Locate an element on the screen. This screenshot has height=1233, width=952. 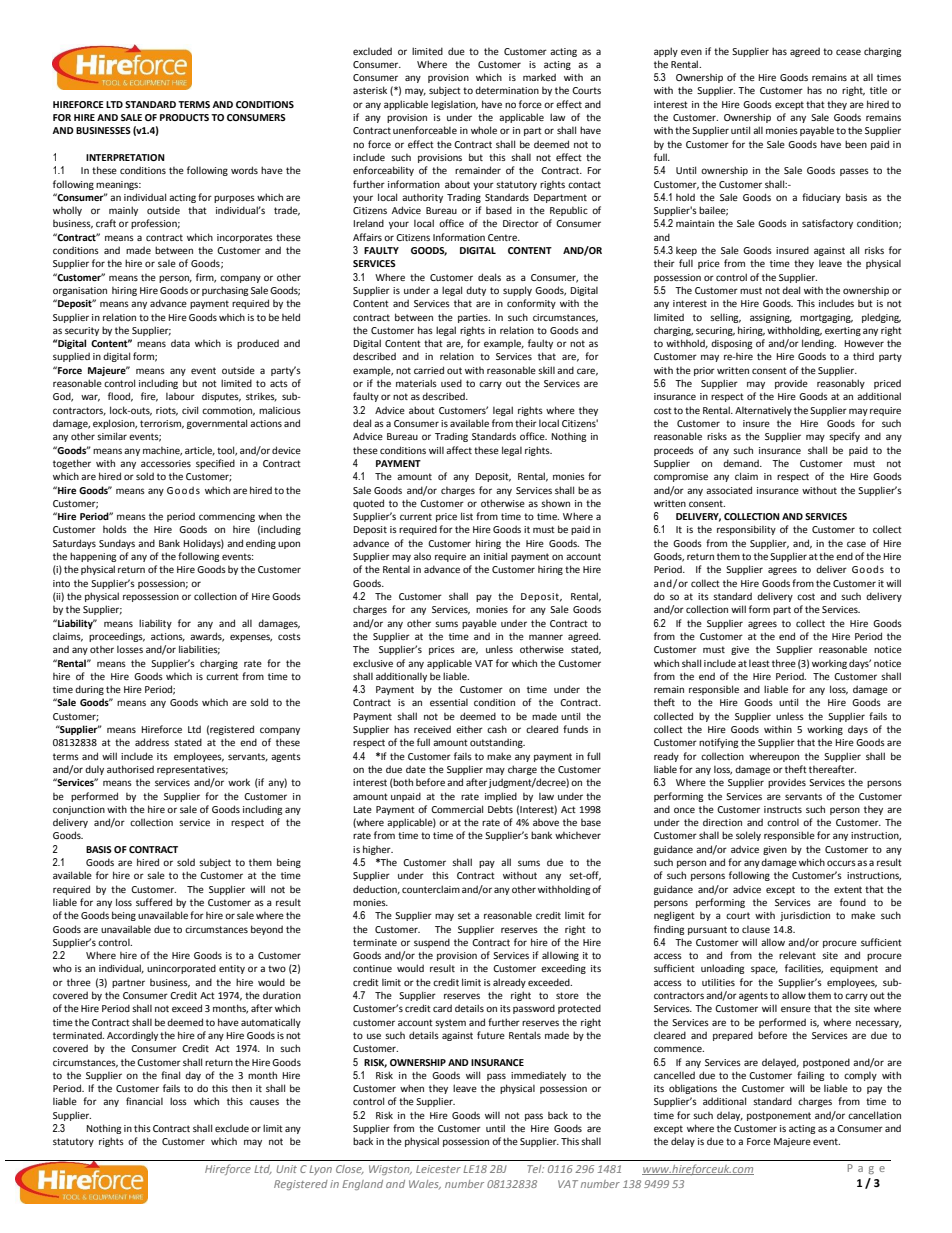
proceedings is located at coordinates (117, 637).
